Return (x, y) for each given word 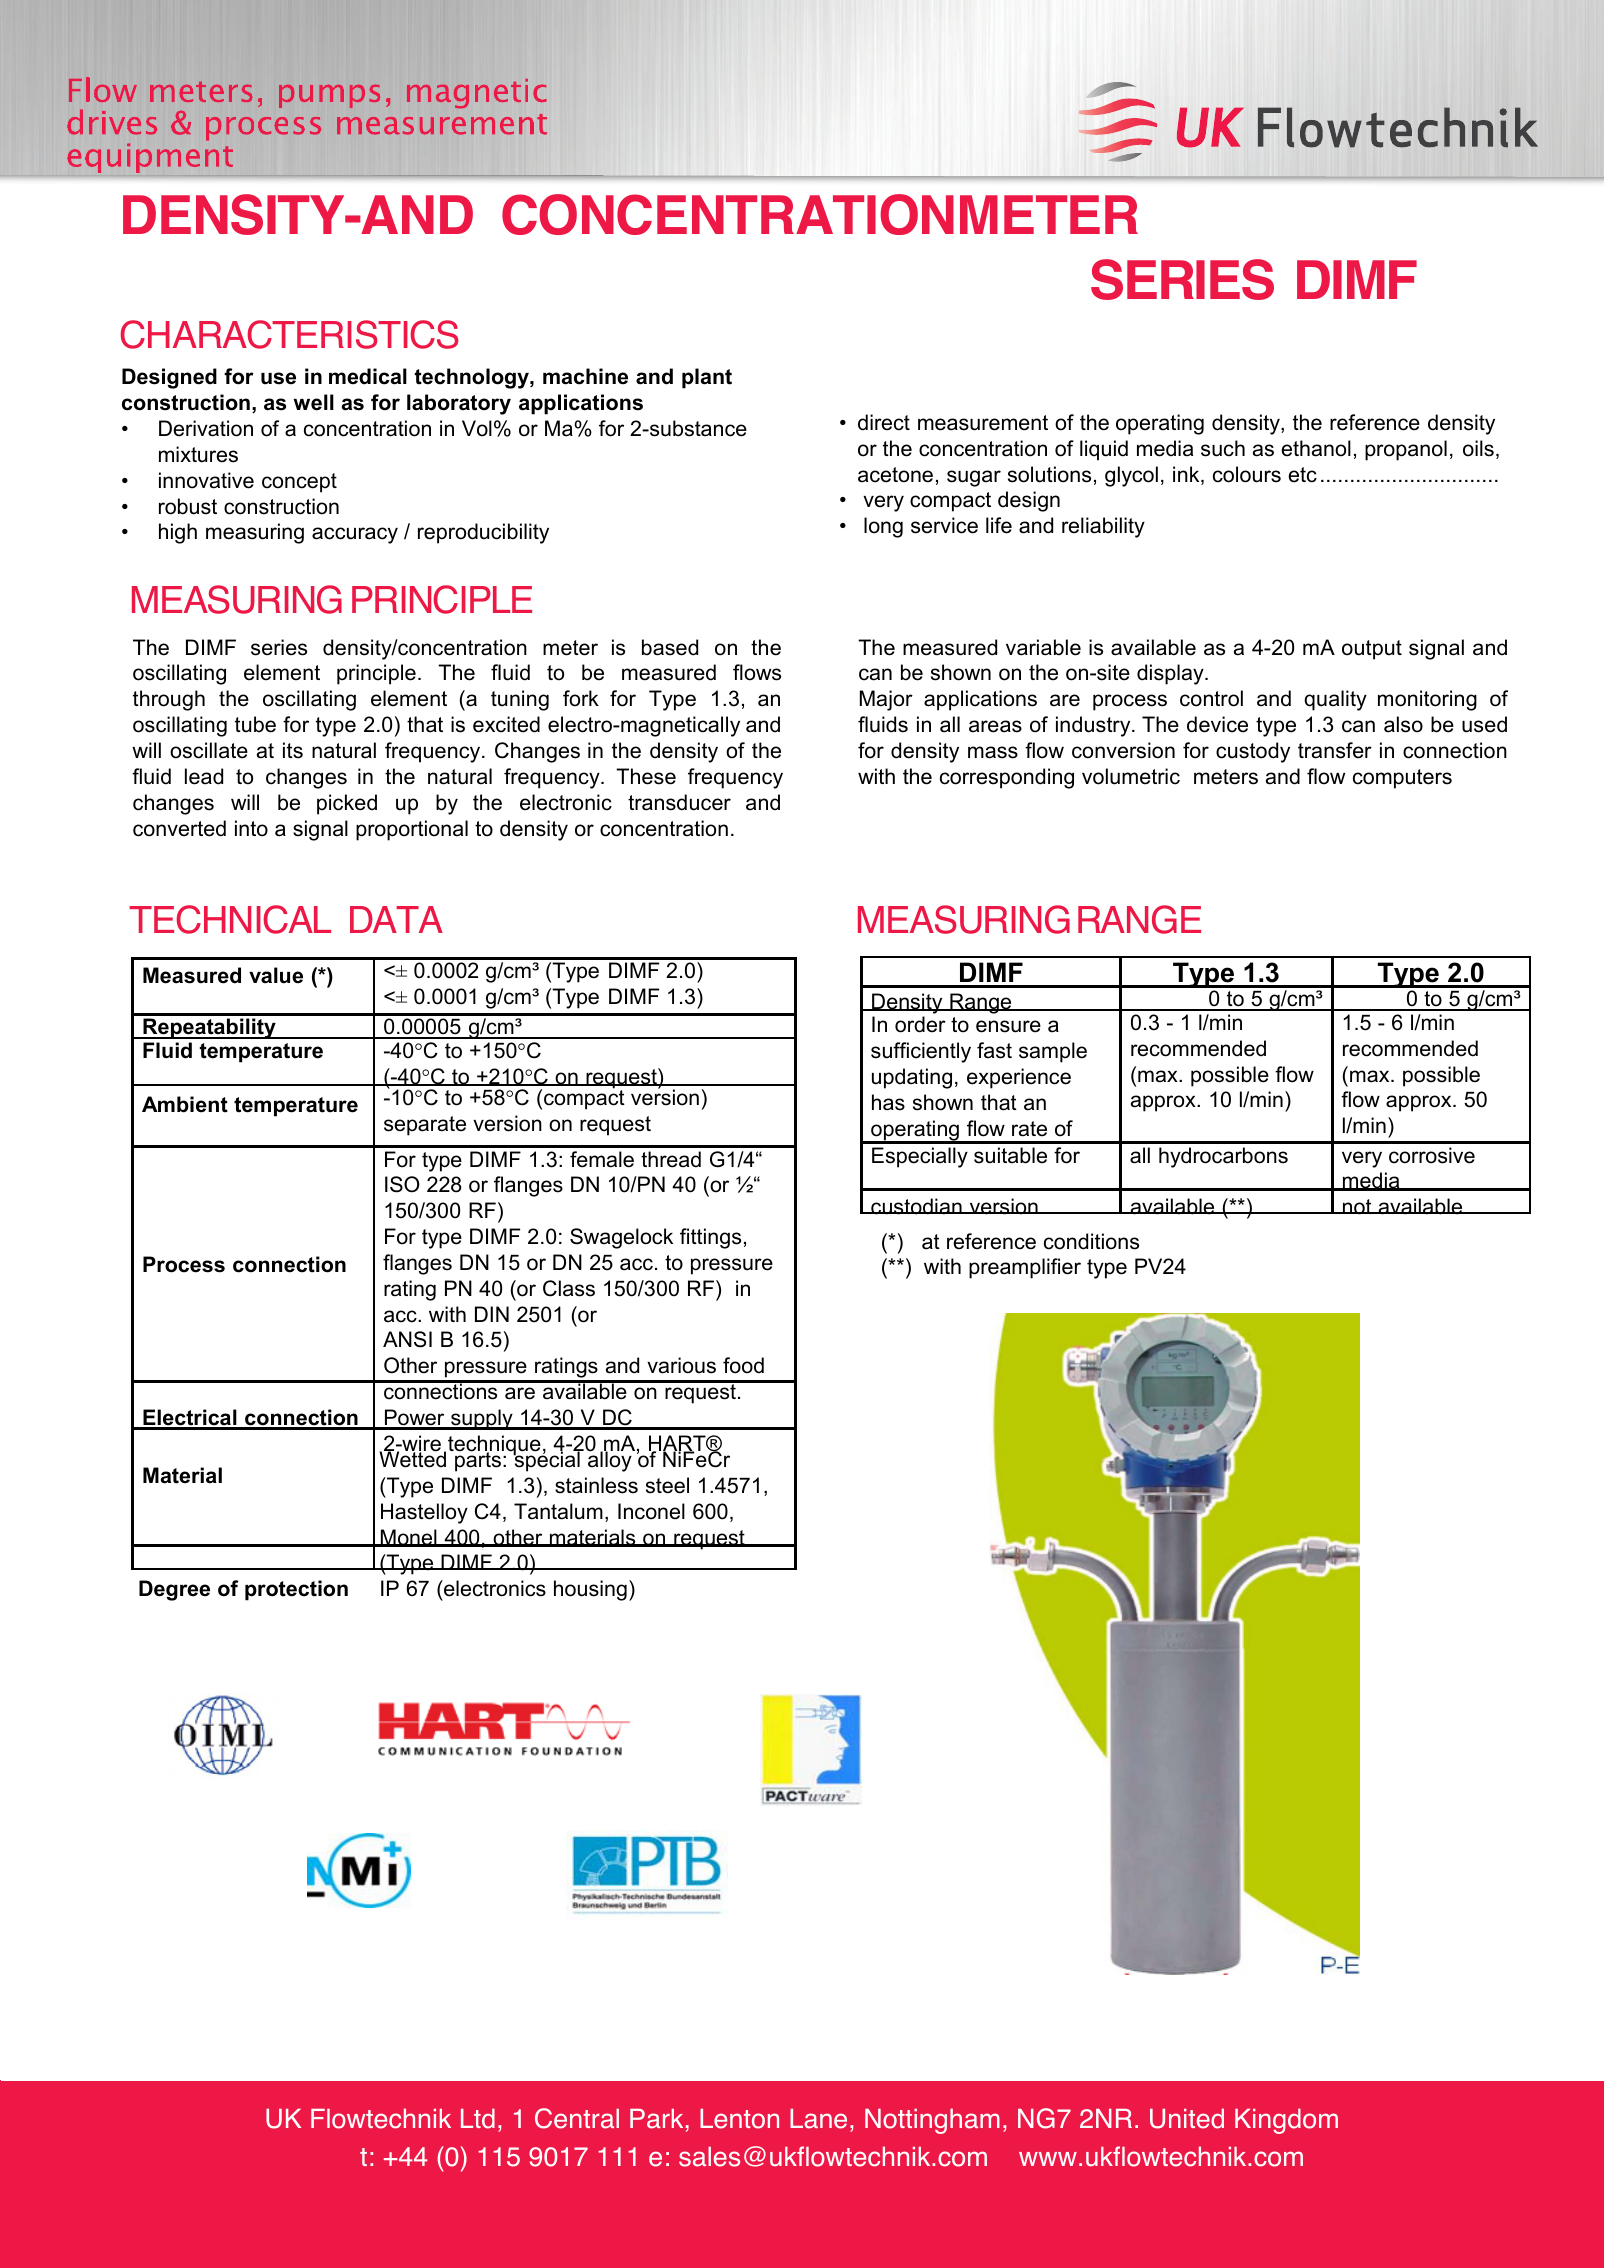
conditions (1091, 1241)
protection (296, 1590)
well (313, 402)
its (293, 750)
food (743, 1365)
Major (886, 700)
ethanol (1316, 448)
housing (590, 1590)
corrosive (1432, 1155)
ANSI (407, 1339)
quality (1335, 700)
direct (884, 422)
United (1187, 2118)
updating (912, 1078)
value (276, 975)
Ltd (478, 2118)
